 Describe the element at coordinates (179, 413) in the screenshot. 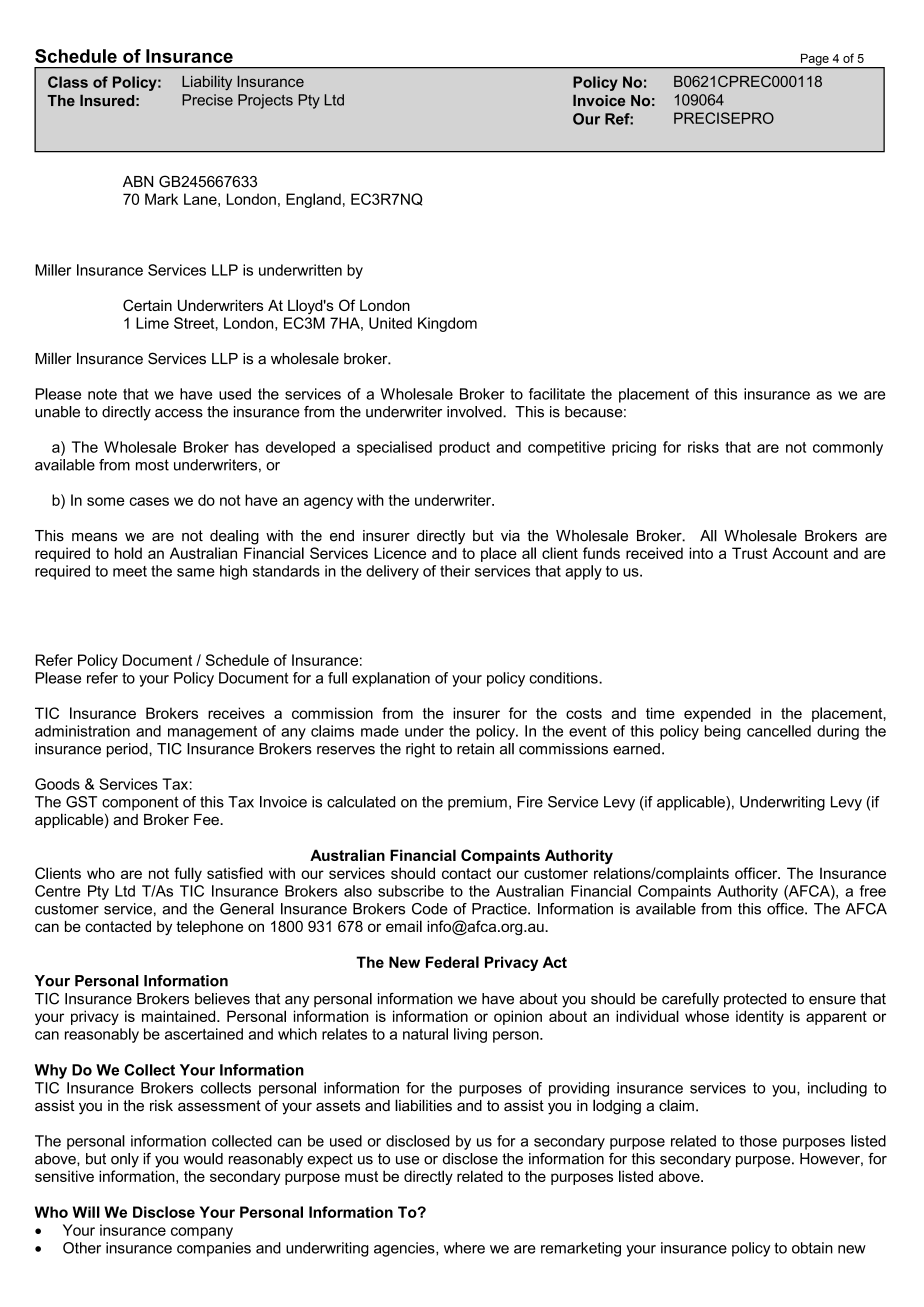

I see `access` at that location.
